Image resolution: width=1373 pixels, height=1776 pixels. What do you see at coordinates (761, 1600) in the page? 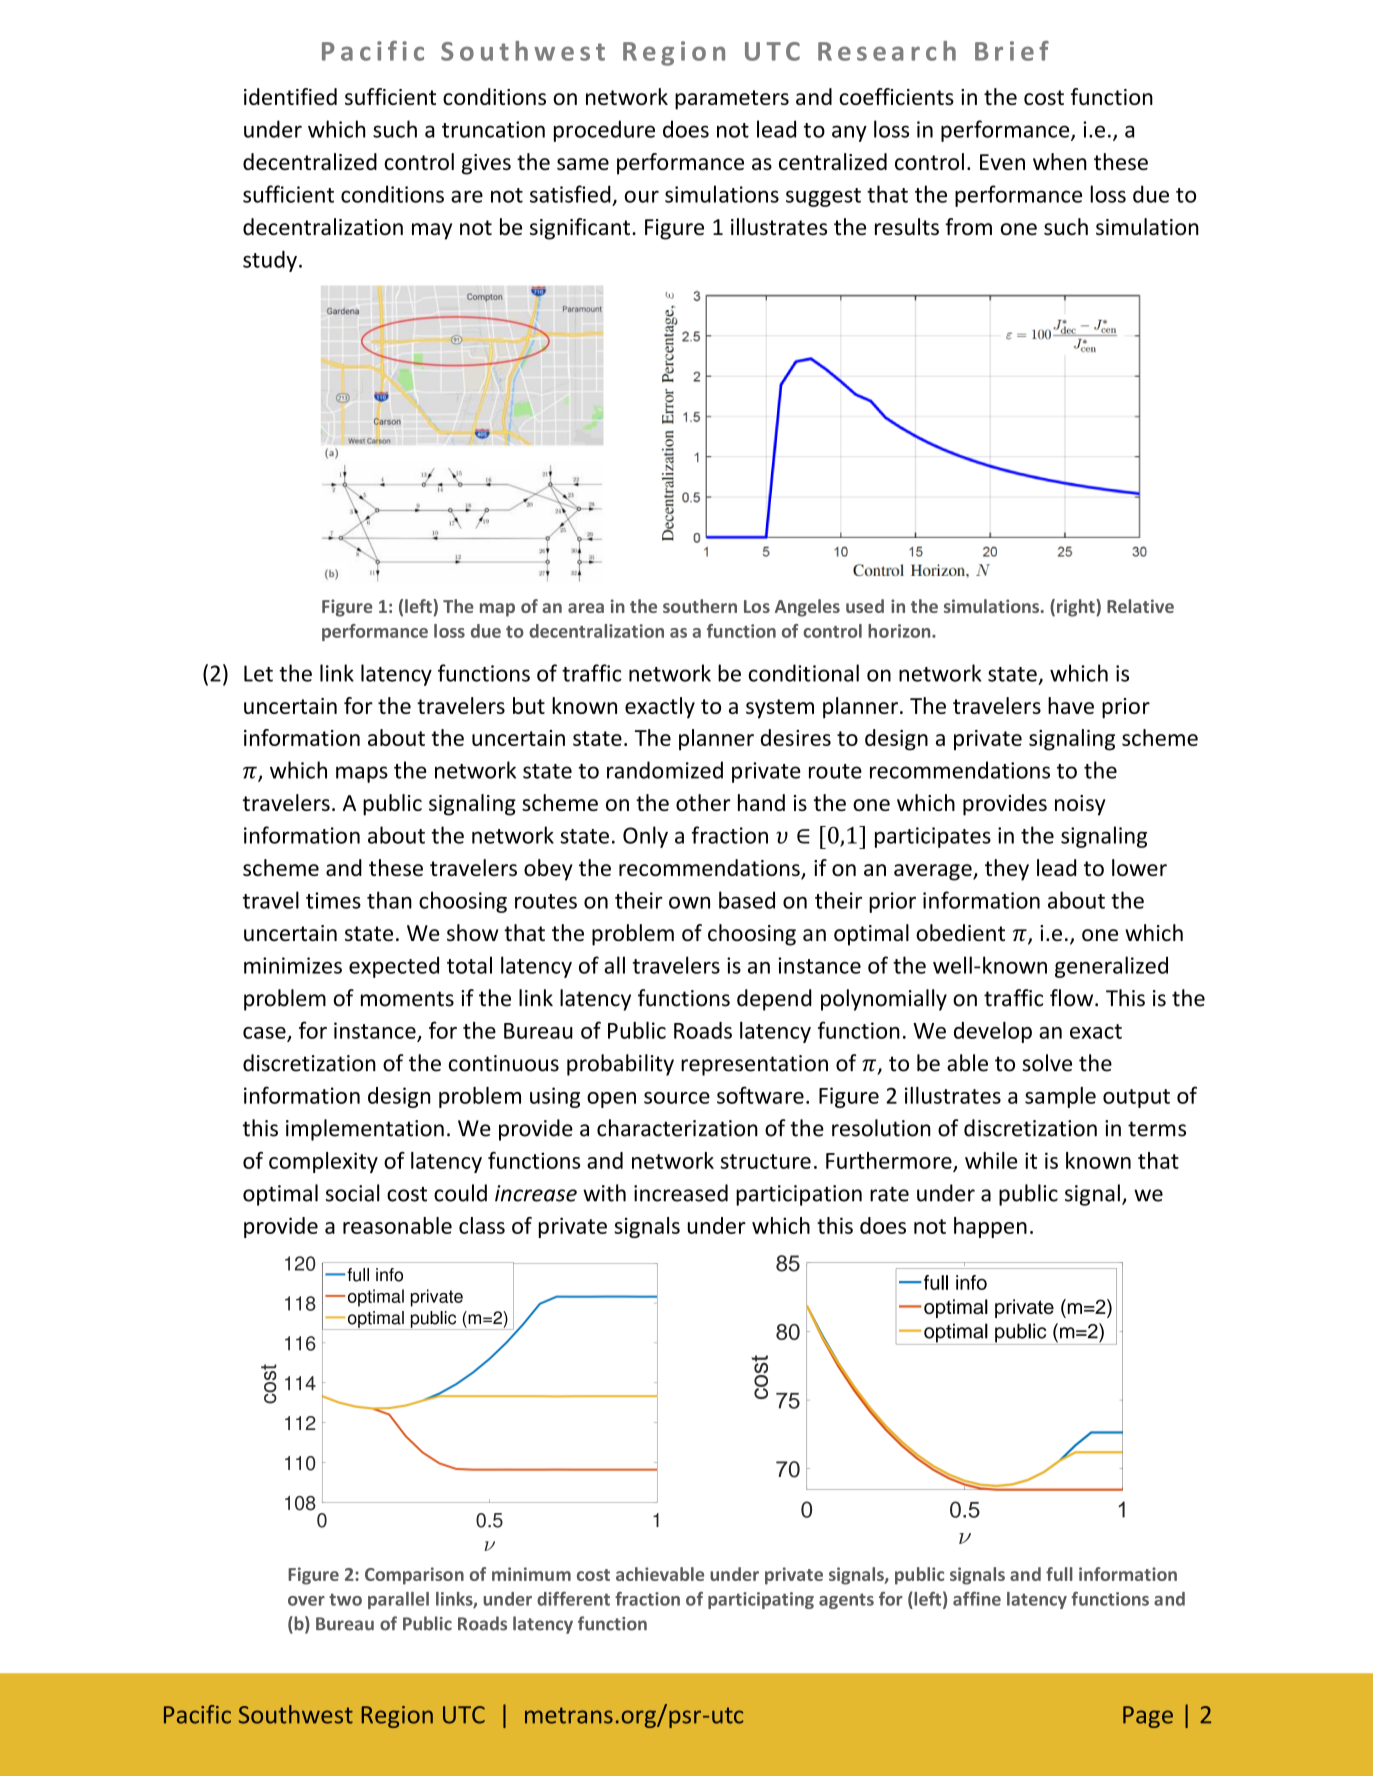
I see `participating` at bounding box center [761, 1600].
